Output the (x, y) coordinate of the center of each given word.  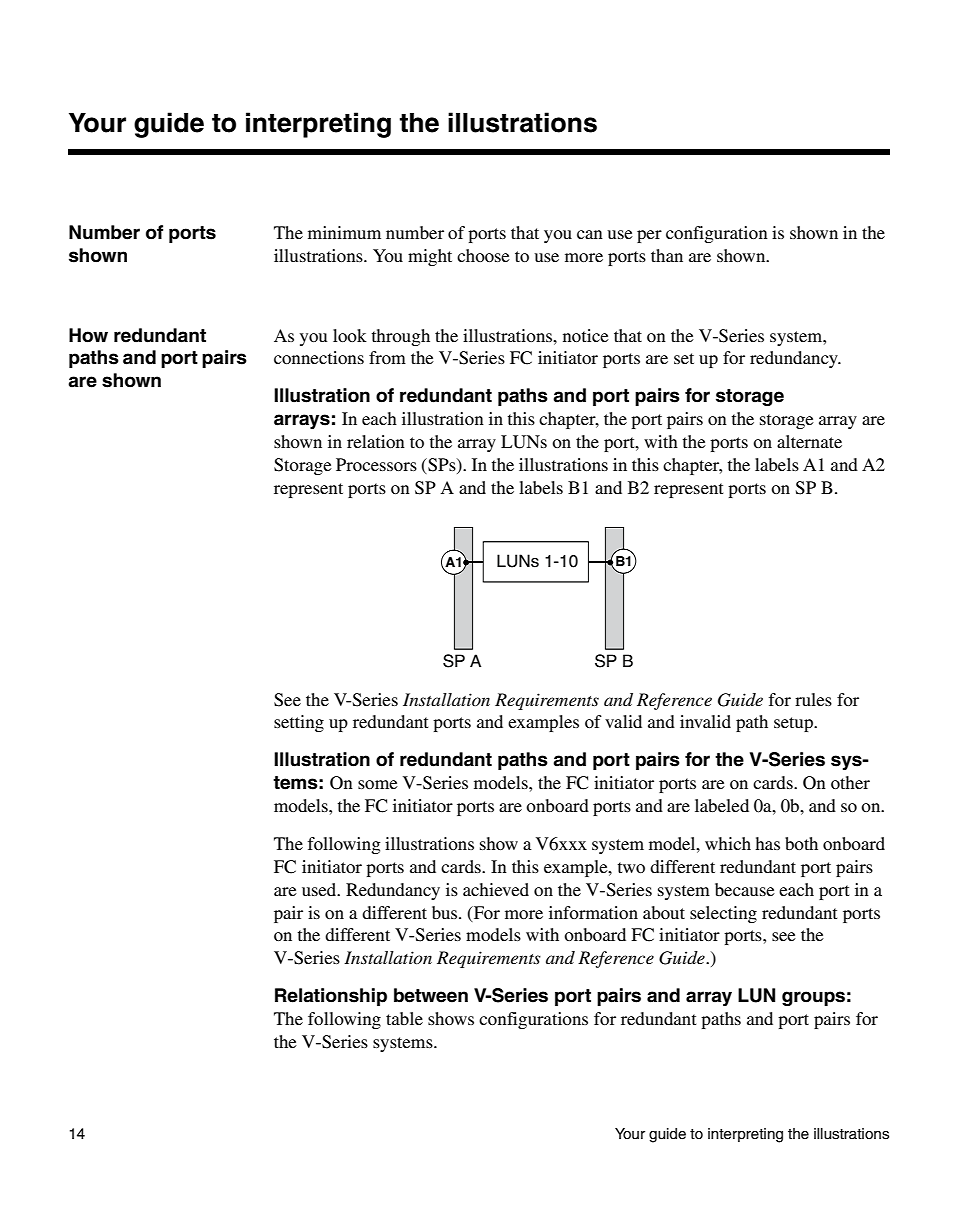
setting (299, 723)
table (404, 1018)
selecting (723, 914)
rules (813, 699)
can (590, 234)
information (593, 912)
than (667, 255)
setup (794, 724)
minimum (344, 232)
